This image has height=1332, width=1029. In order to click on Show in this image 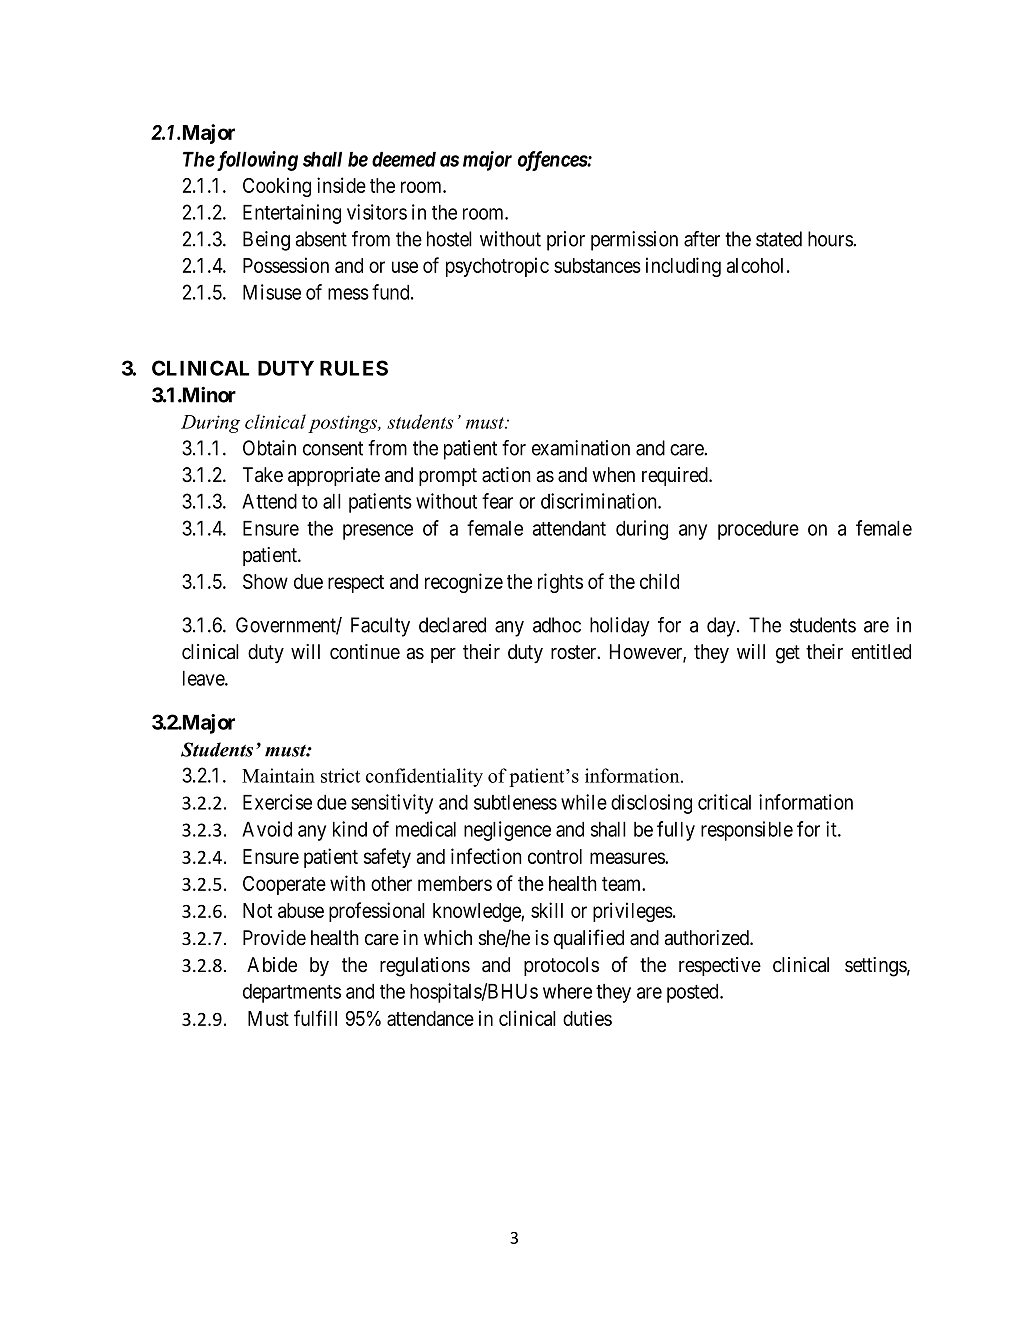, I will do `click(265, 581)`.
